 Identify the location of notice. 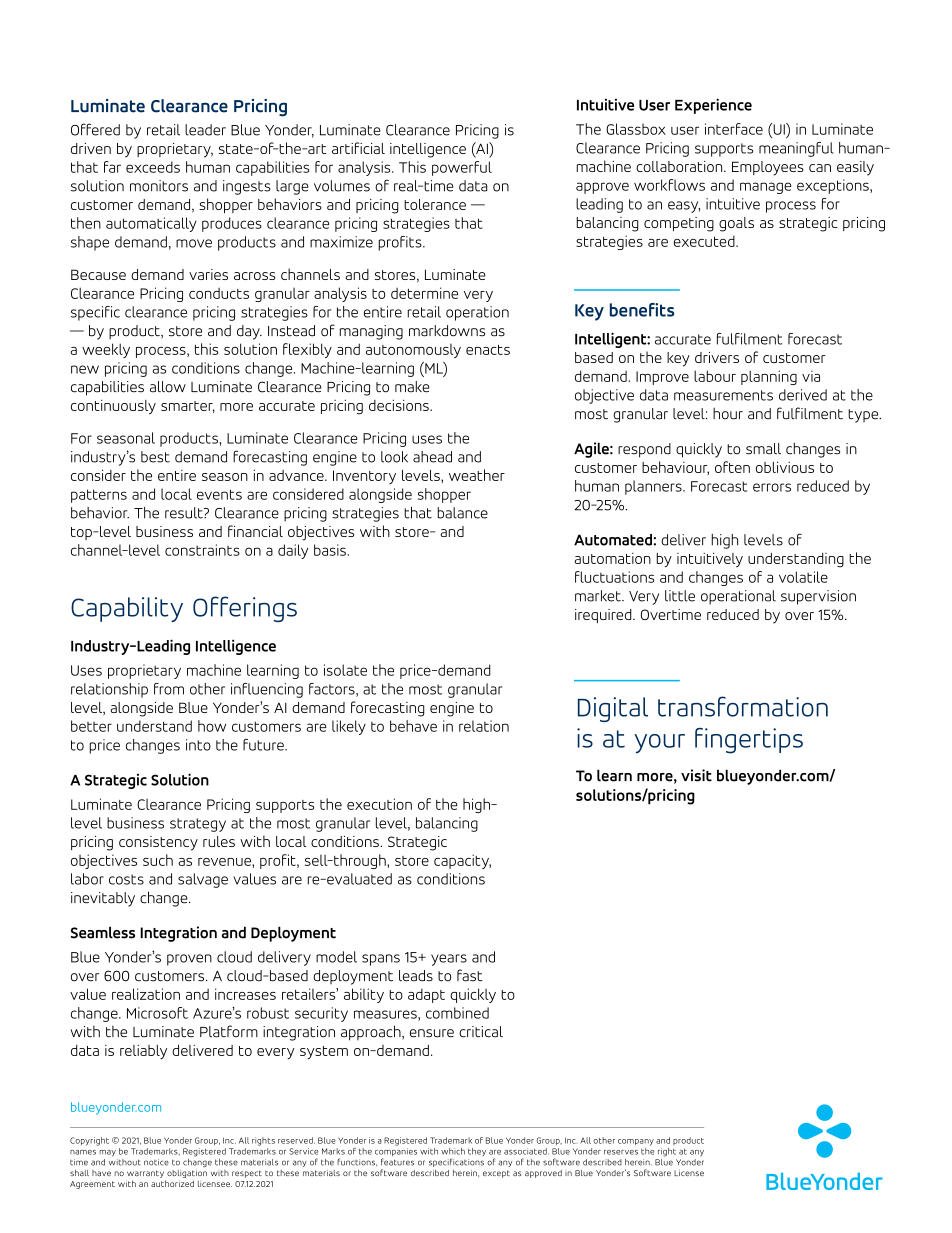
(156, 1162).
